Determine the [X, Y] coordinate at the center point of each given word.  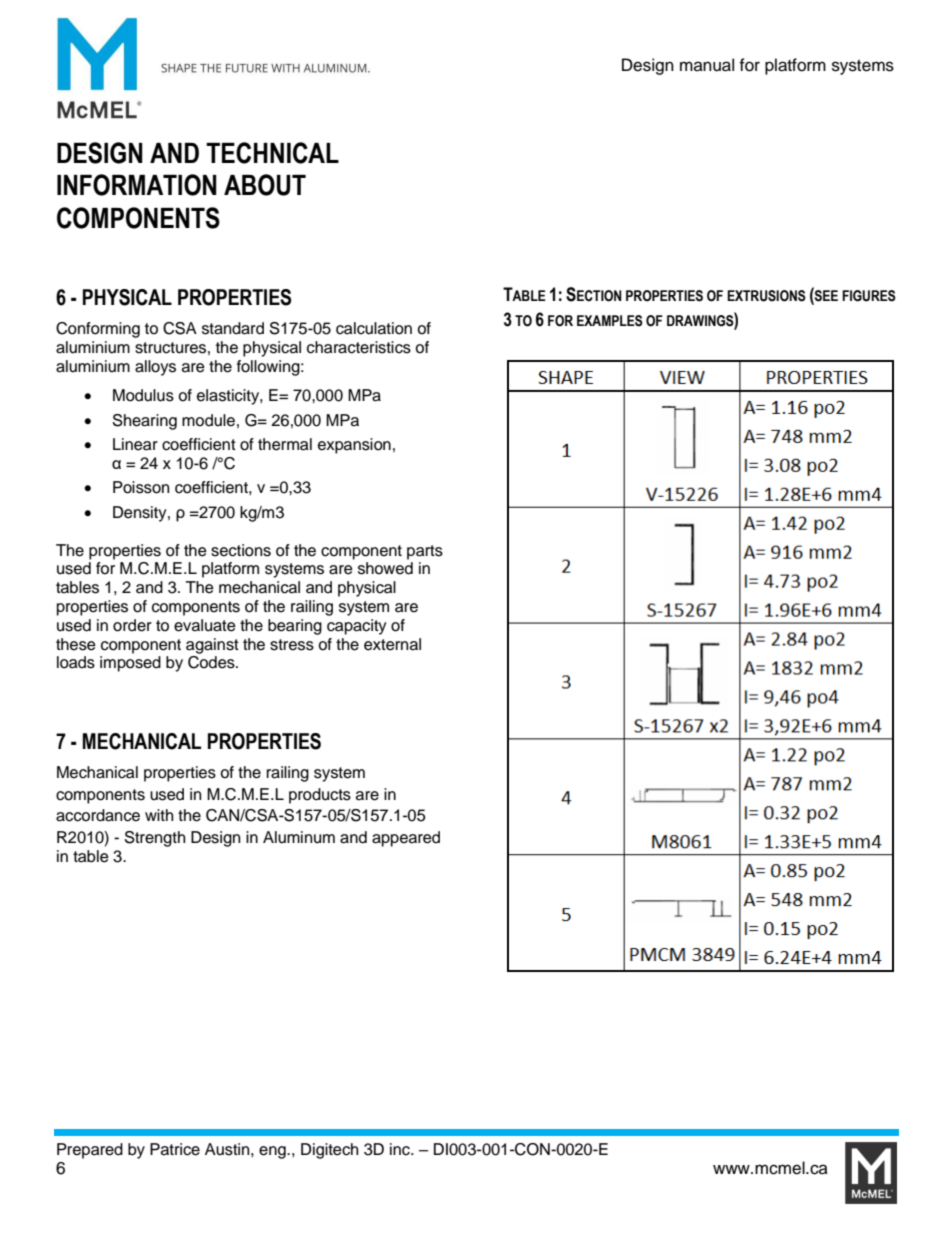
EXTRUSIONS [766, 296]
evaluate [205, 625]
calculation [374, 328]
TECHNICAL [272, 153]
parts [425, 552]
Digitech [329, 1151]
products [320, 796]
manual [707, 65]
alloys [155, 368]
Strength [155, 839]
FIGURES [869, 296]
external [392, 644]
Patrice [175, 1149]
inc [401, 1149]
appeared [406, 839]
